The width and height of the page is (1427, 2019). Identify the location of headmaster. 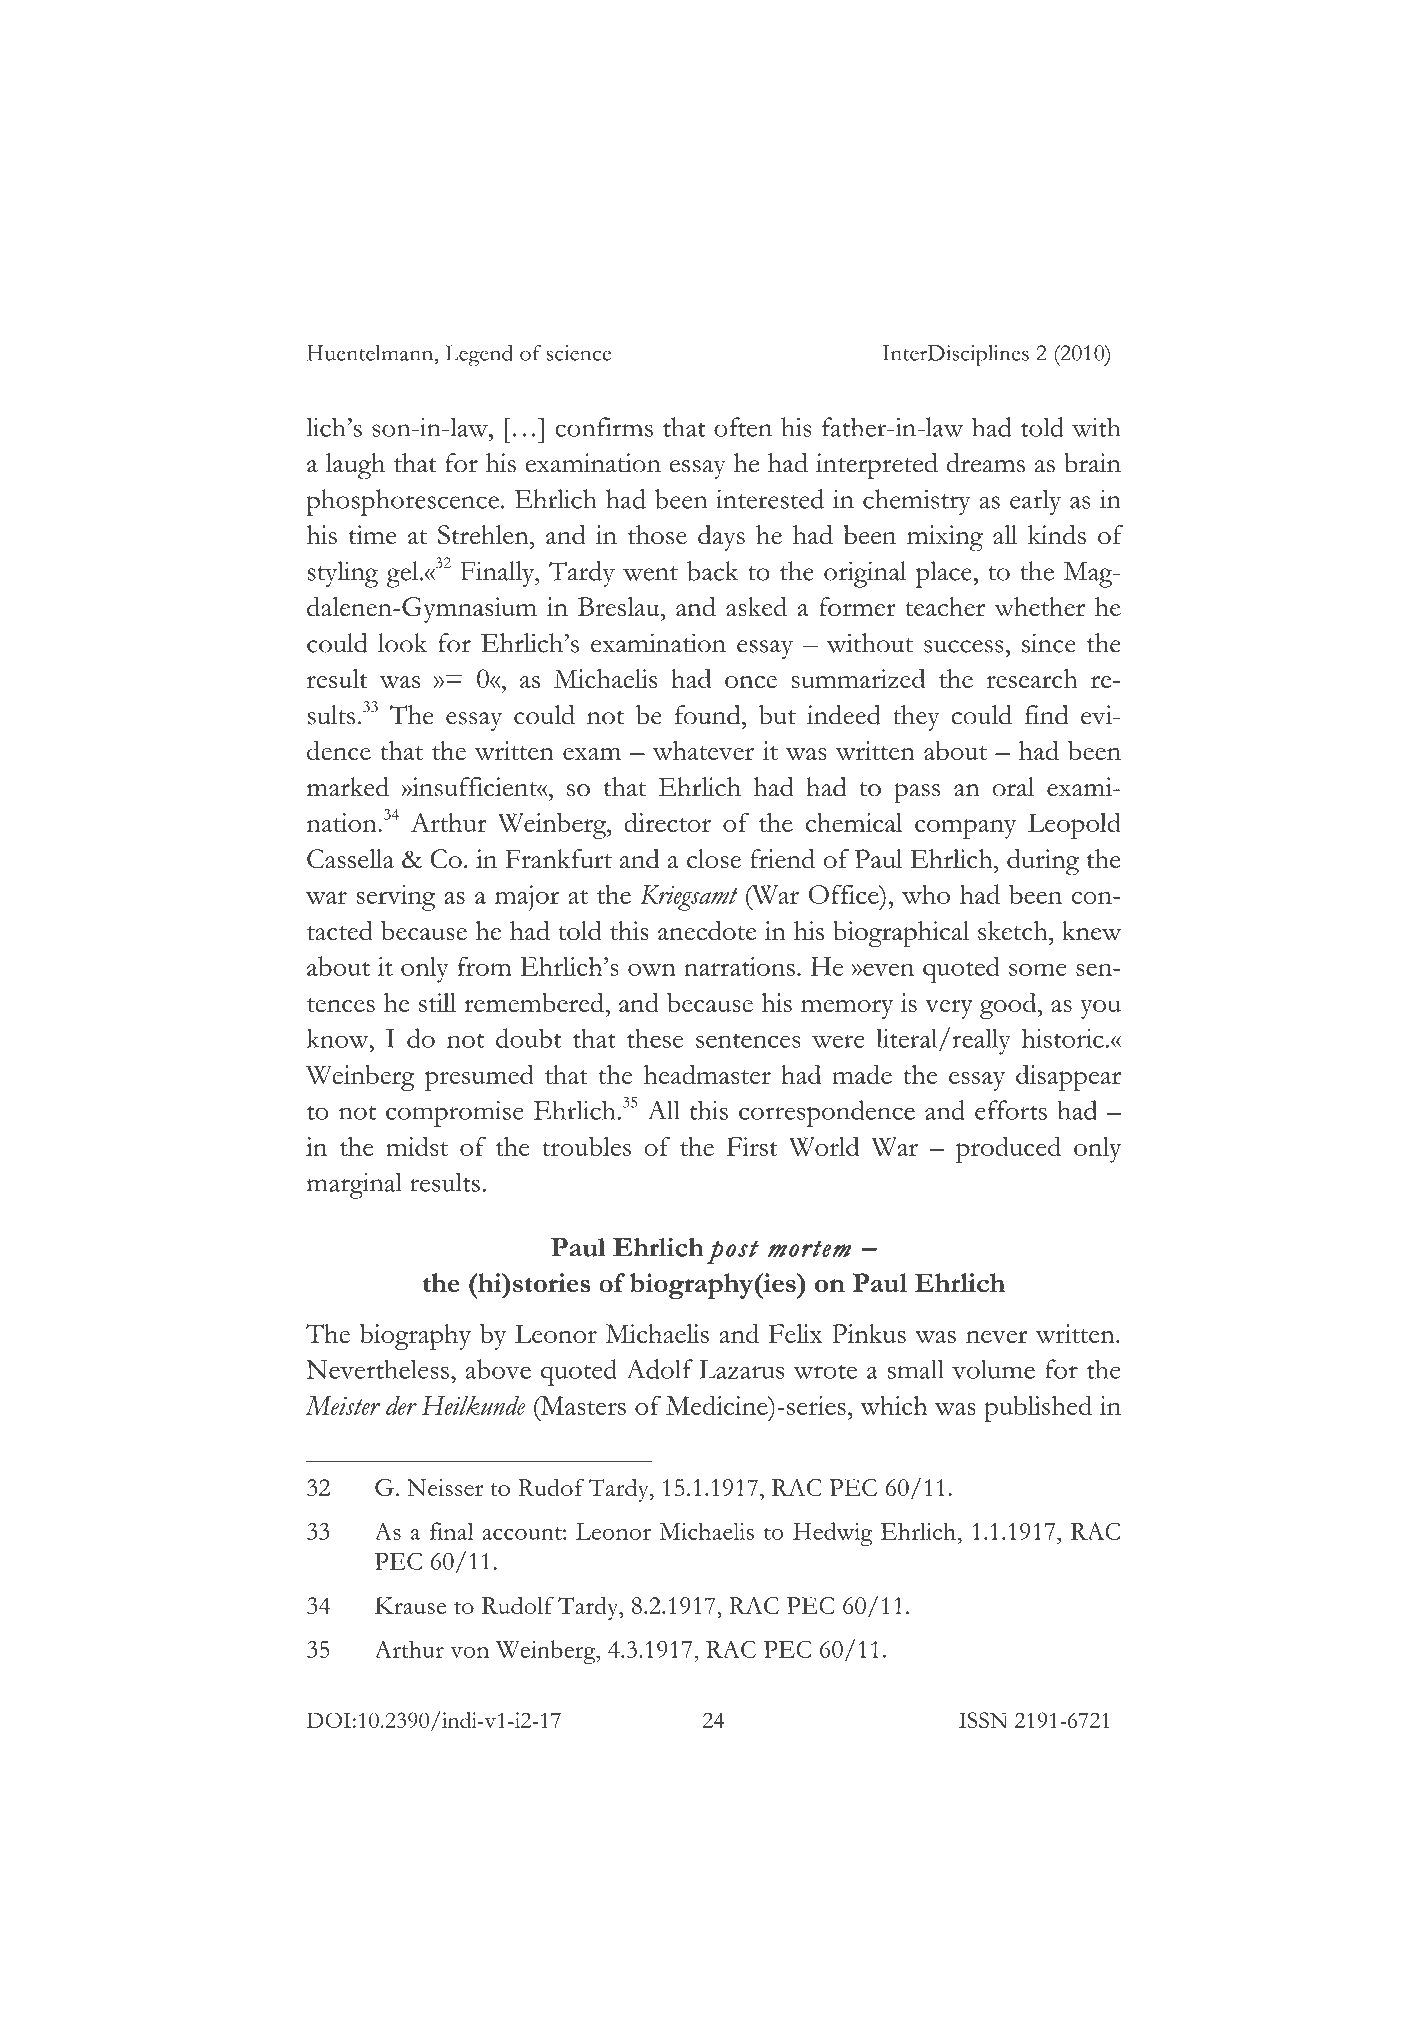
(707, 1074).
